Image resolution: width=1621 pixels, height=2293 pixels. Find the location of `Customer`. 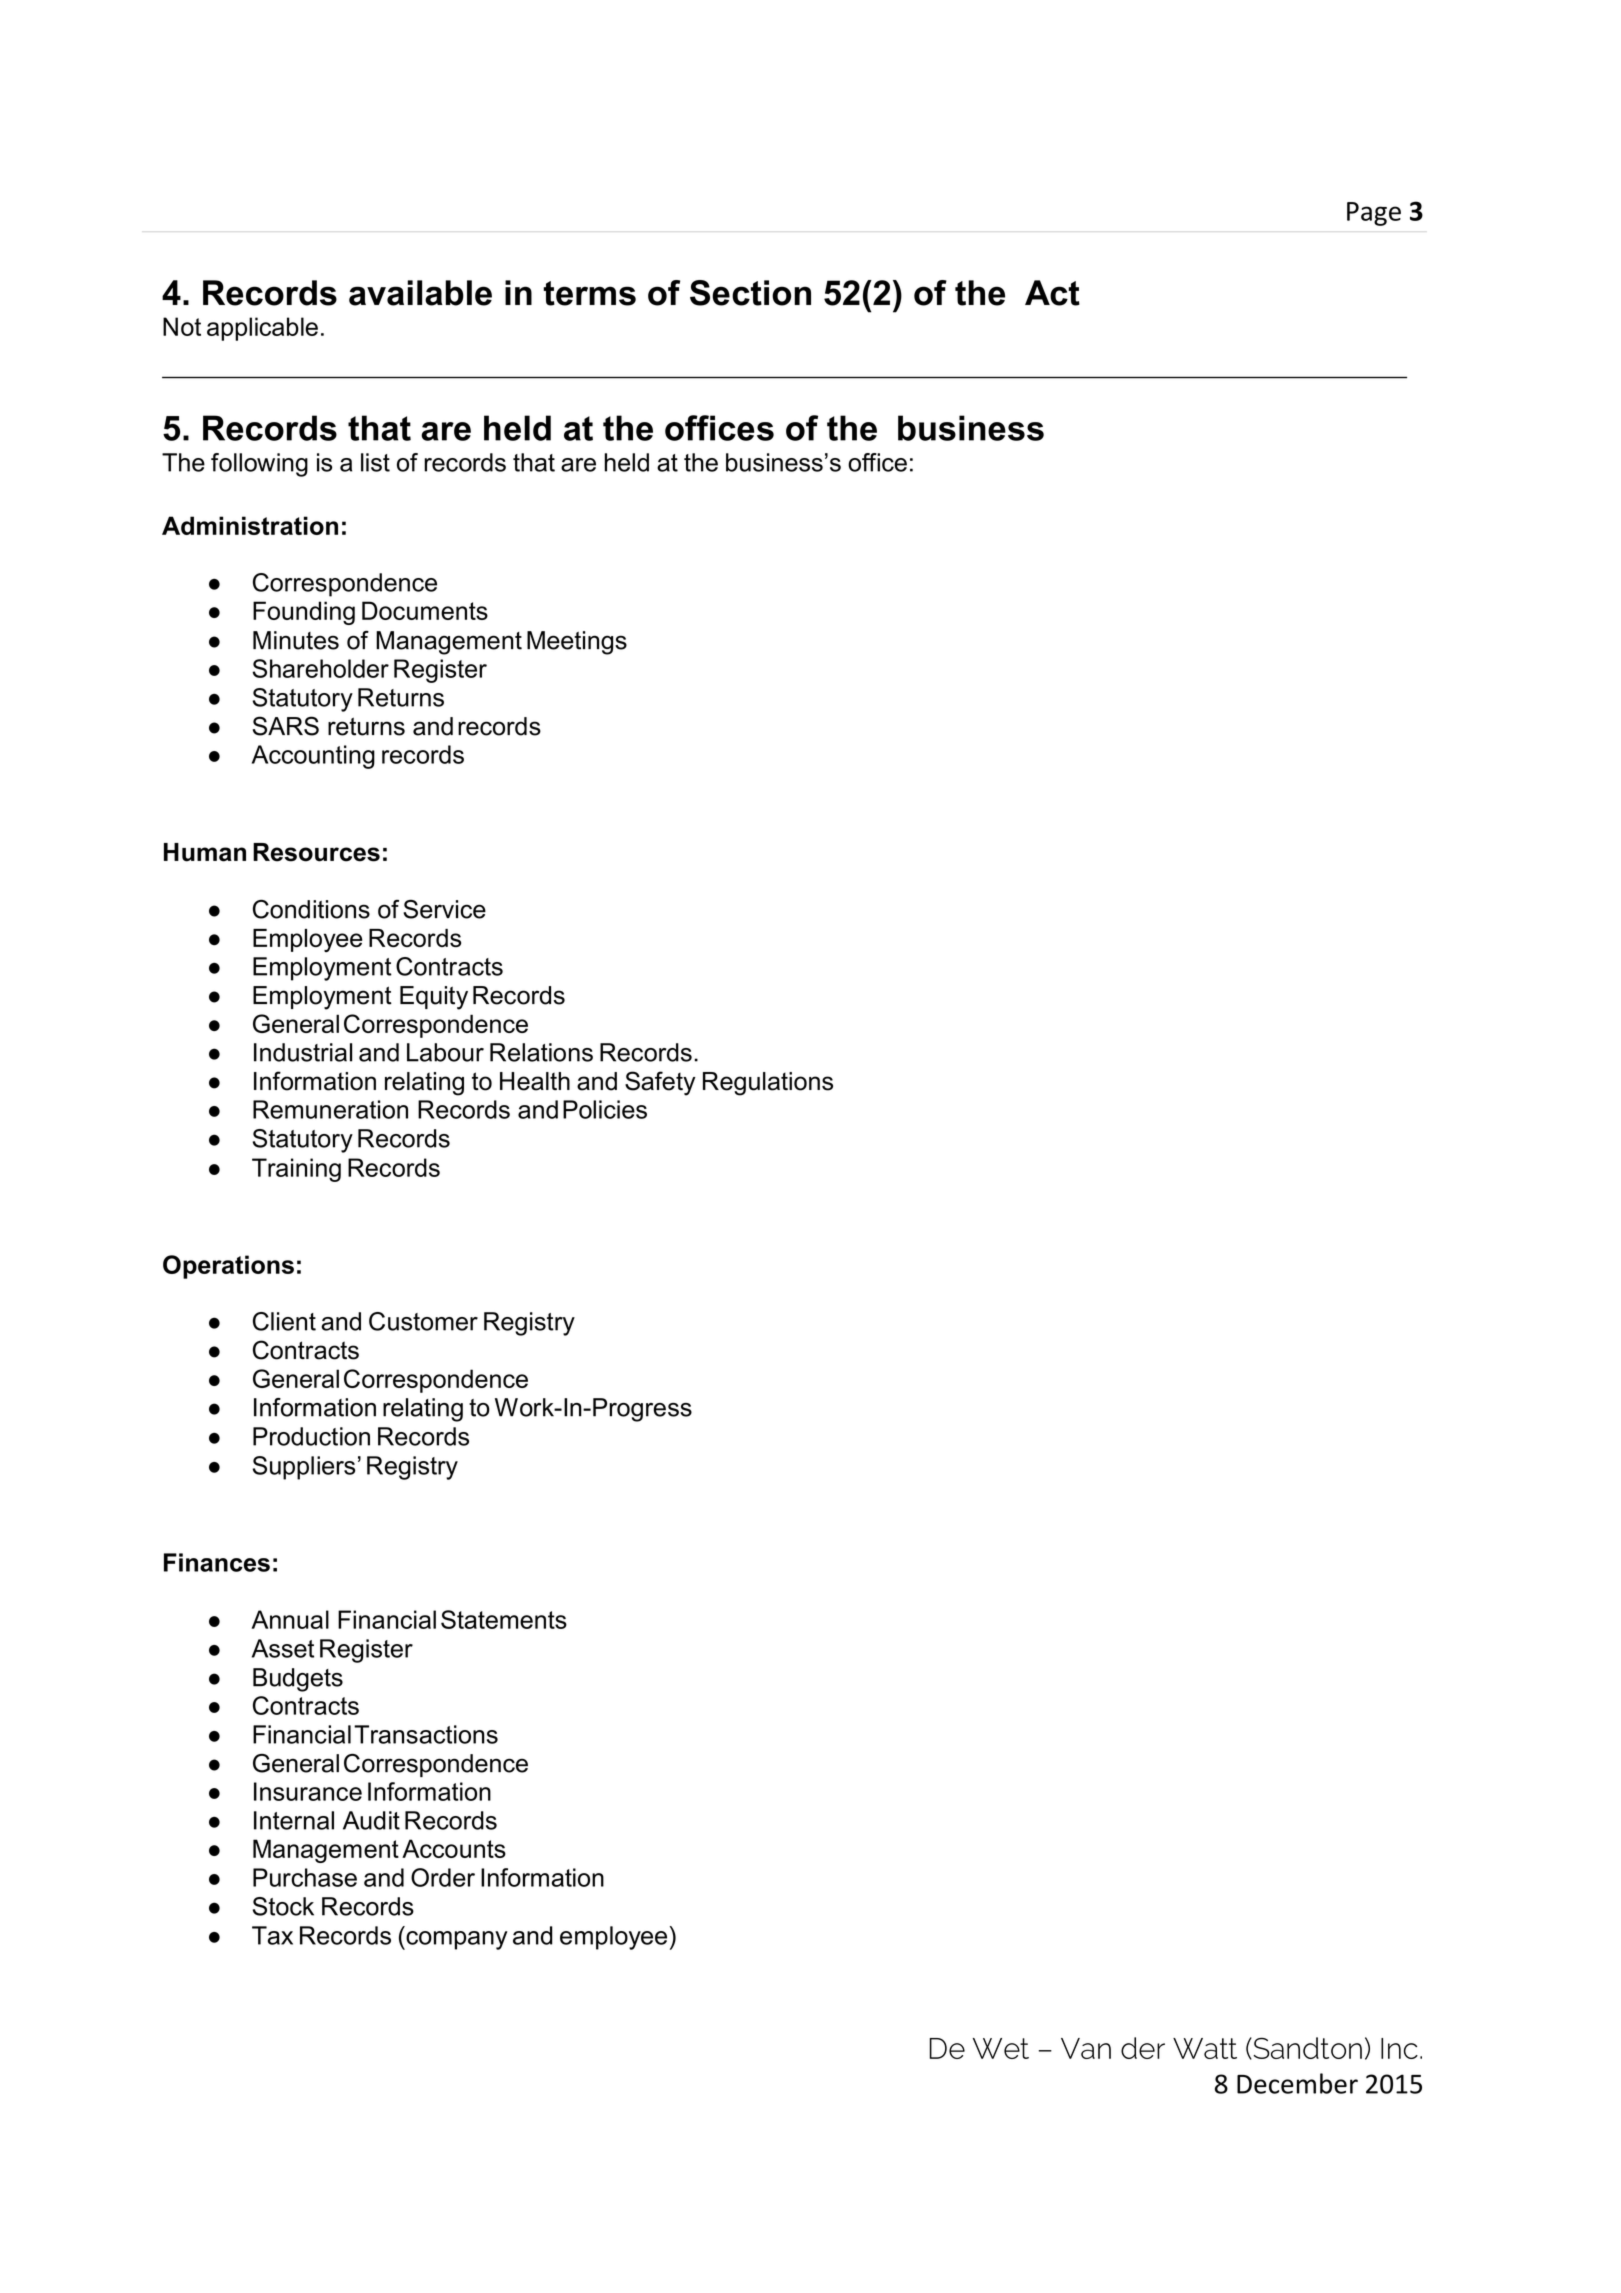

Customer is located at coordinates (423, 1321).
